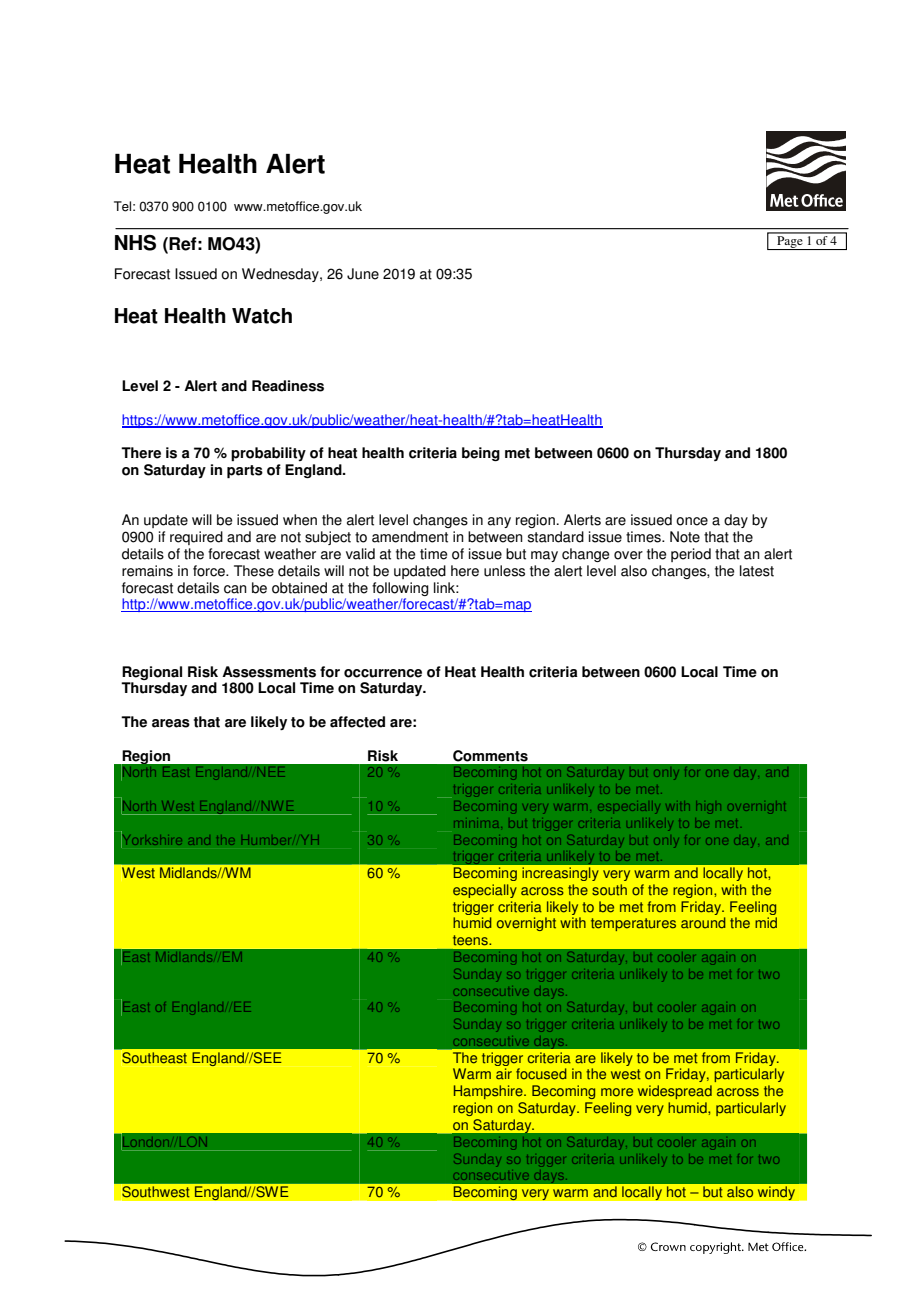 The width and height of the screenshot is (924, 1308). I want to click on parts, so click(245, 472).
